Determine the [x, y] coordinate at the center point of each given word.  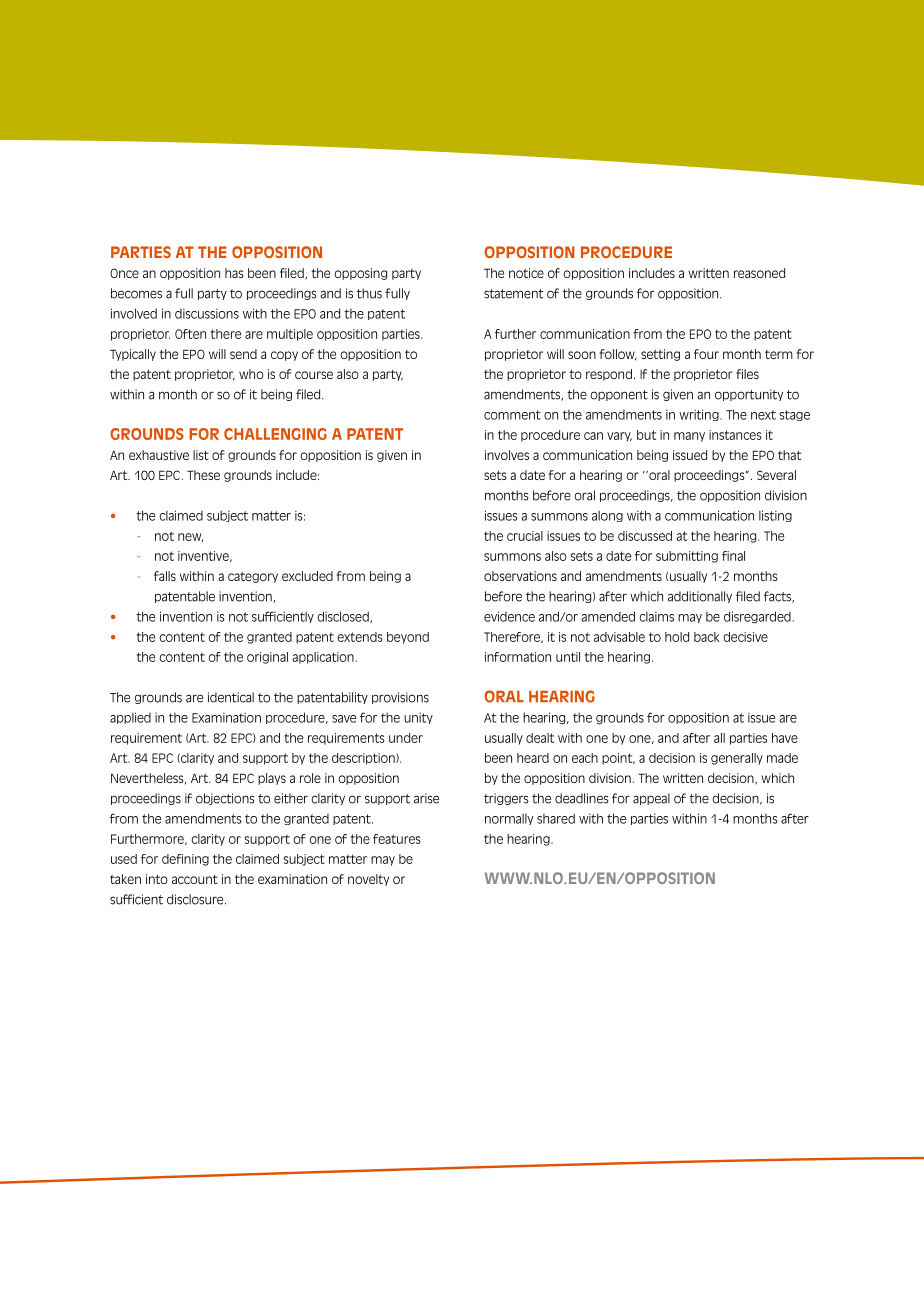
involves [507, 455]
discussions [207, 313]
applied [130, 718]
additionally [700, 597]
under [406, 738]
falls [165, 576]
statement [514, 294]
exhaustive [159, 455]
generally [737, 759]
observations [520, 576]
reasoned [759, 273]
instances [735, 435]
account [195, 879]
